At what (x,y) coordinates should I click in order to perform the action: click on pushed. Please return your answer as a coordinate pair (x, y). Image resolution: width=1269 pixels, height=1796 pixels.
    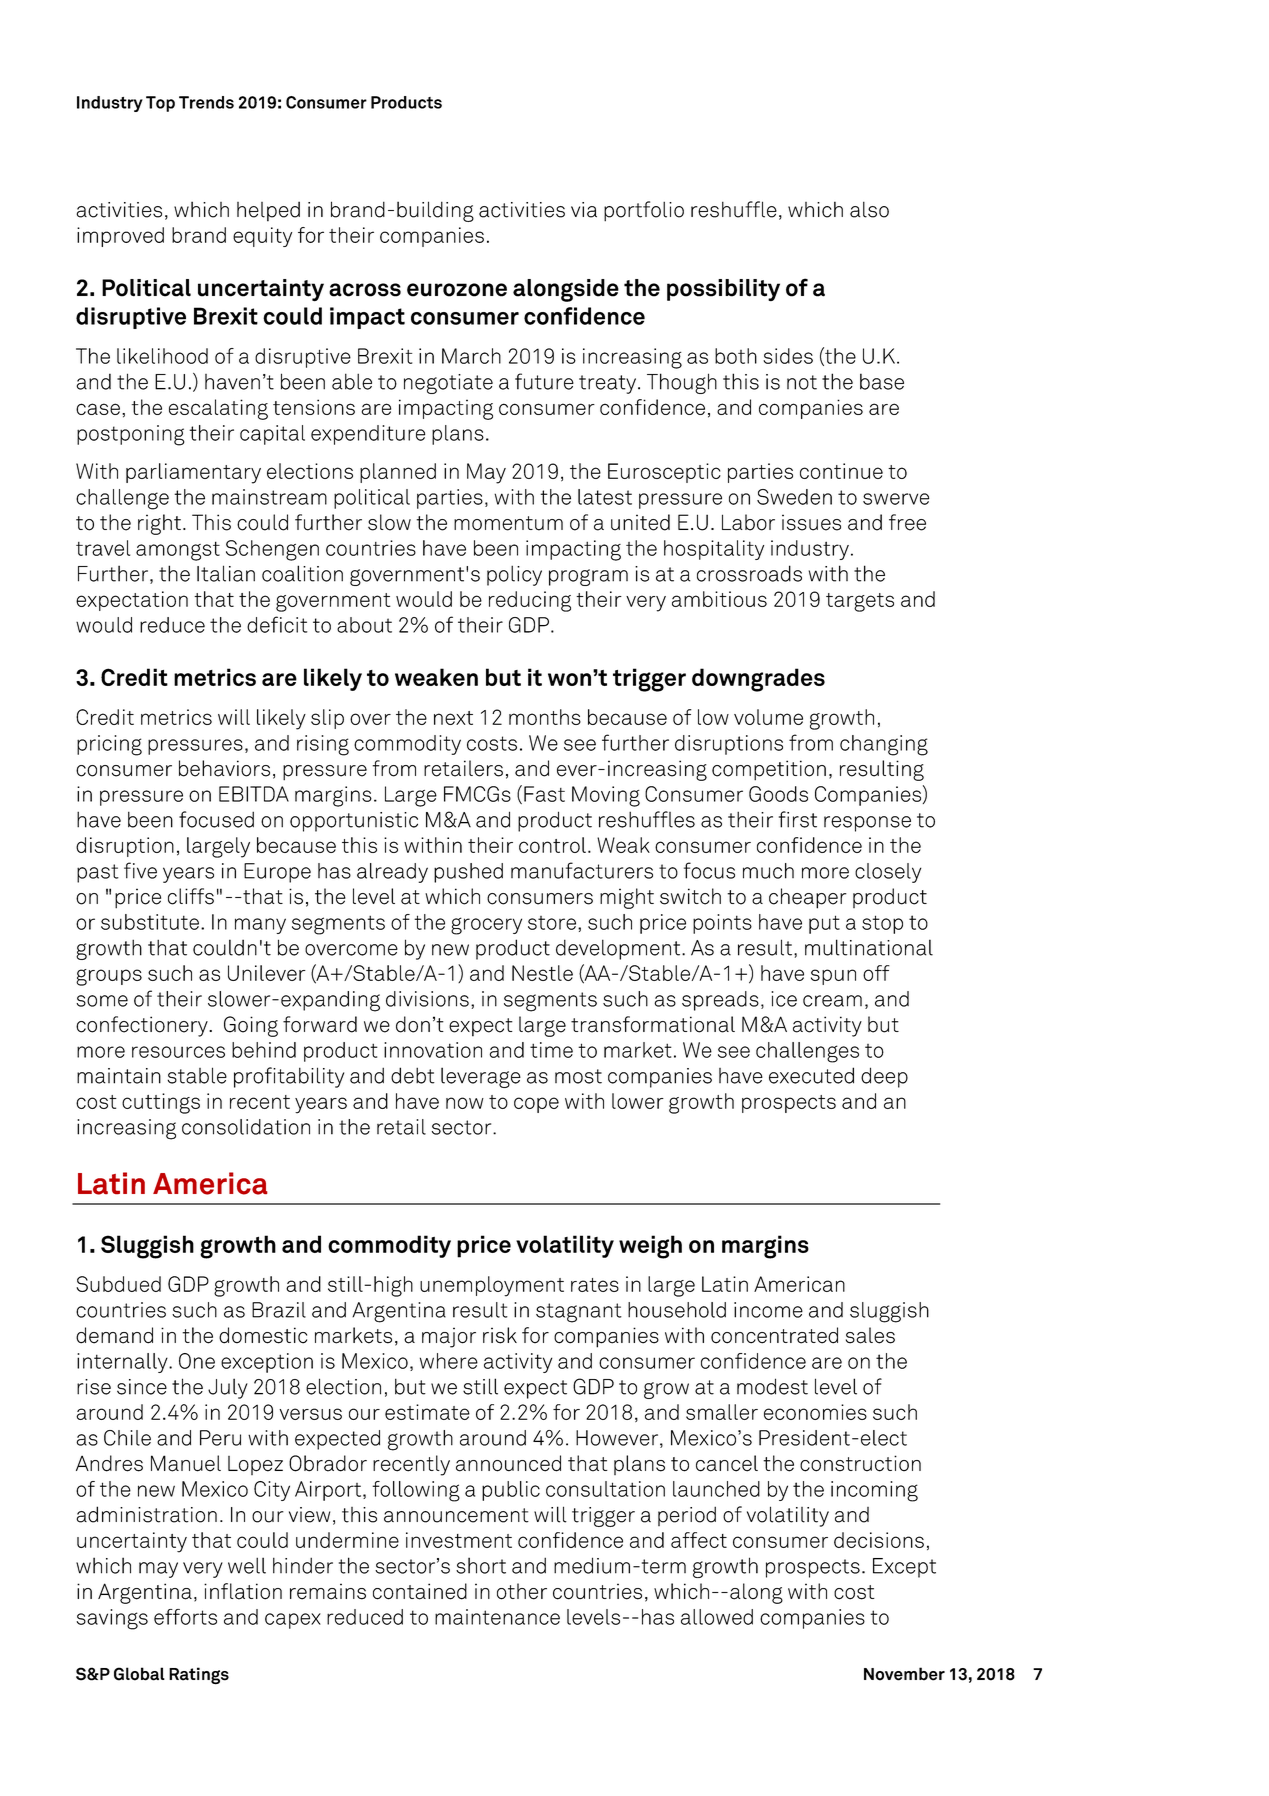
    Looking at the image, I should click on (468, 873).
